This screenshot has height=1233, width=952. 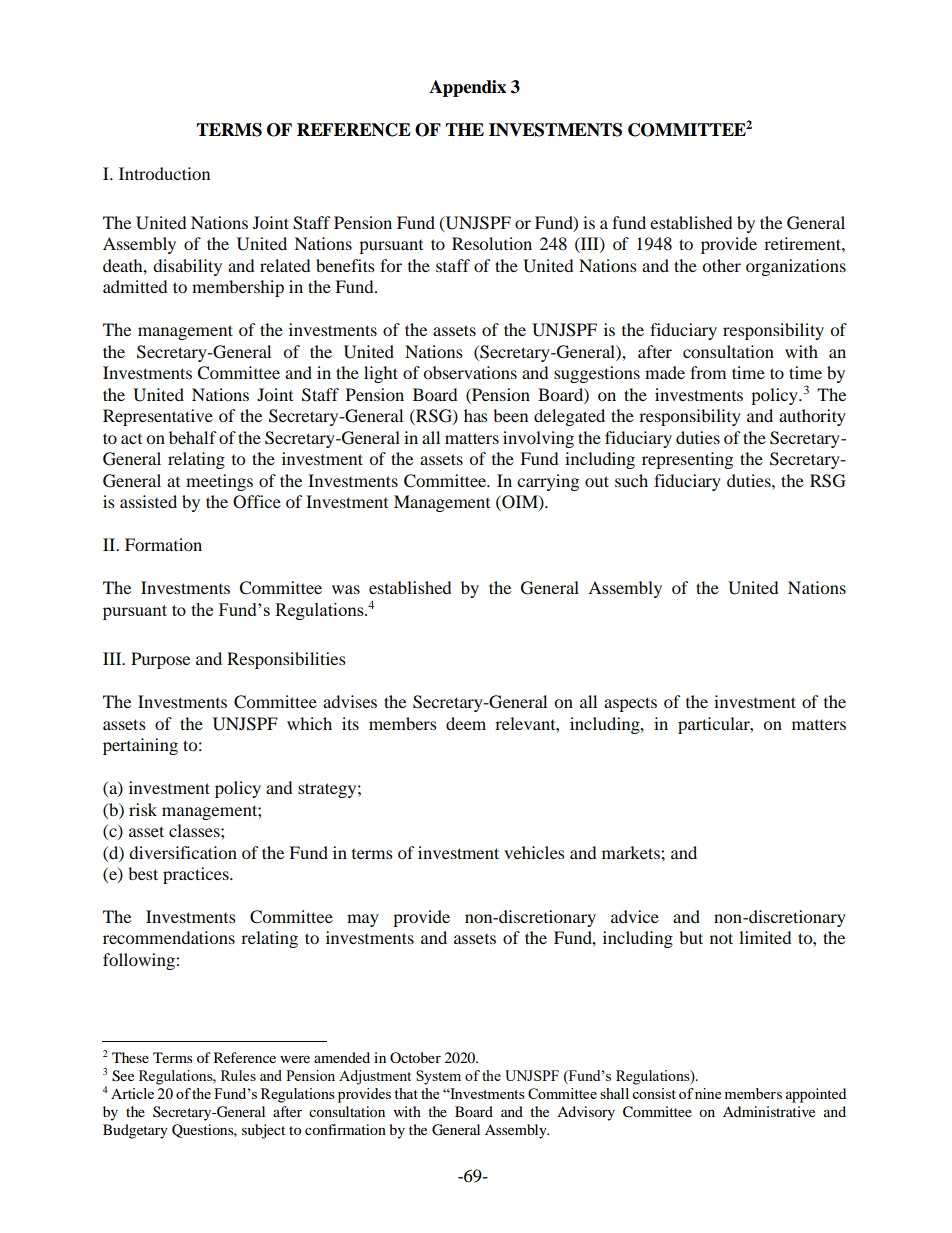 What do you see at coordinates (164, 173) in the screenshot?
I see `Introduction` at bounding box center [164, 173].
